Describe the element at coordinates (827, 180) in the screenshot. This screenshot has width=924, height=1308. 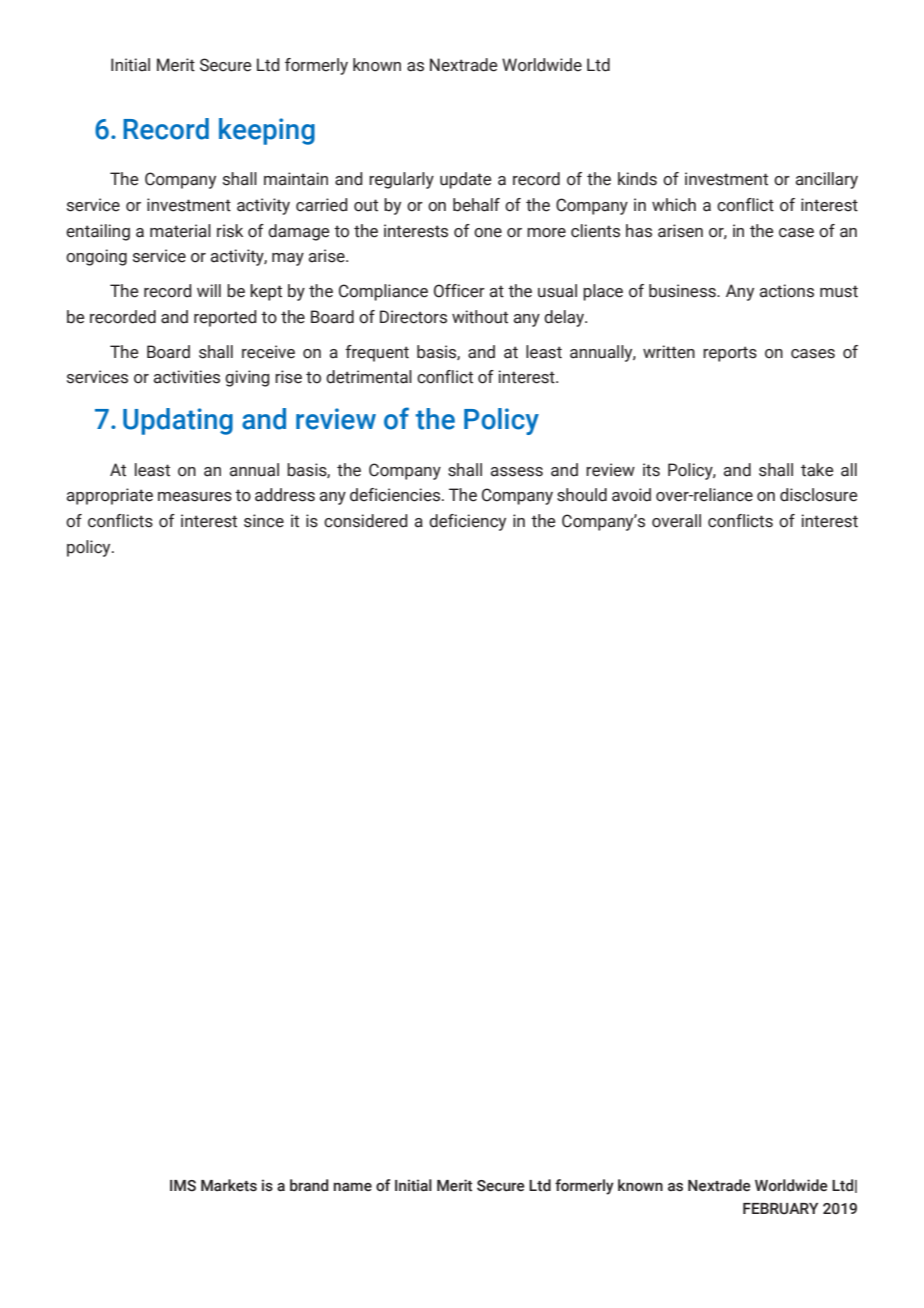
I see `ancillary` at that location.
